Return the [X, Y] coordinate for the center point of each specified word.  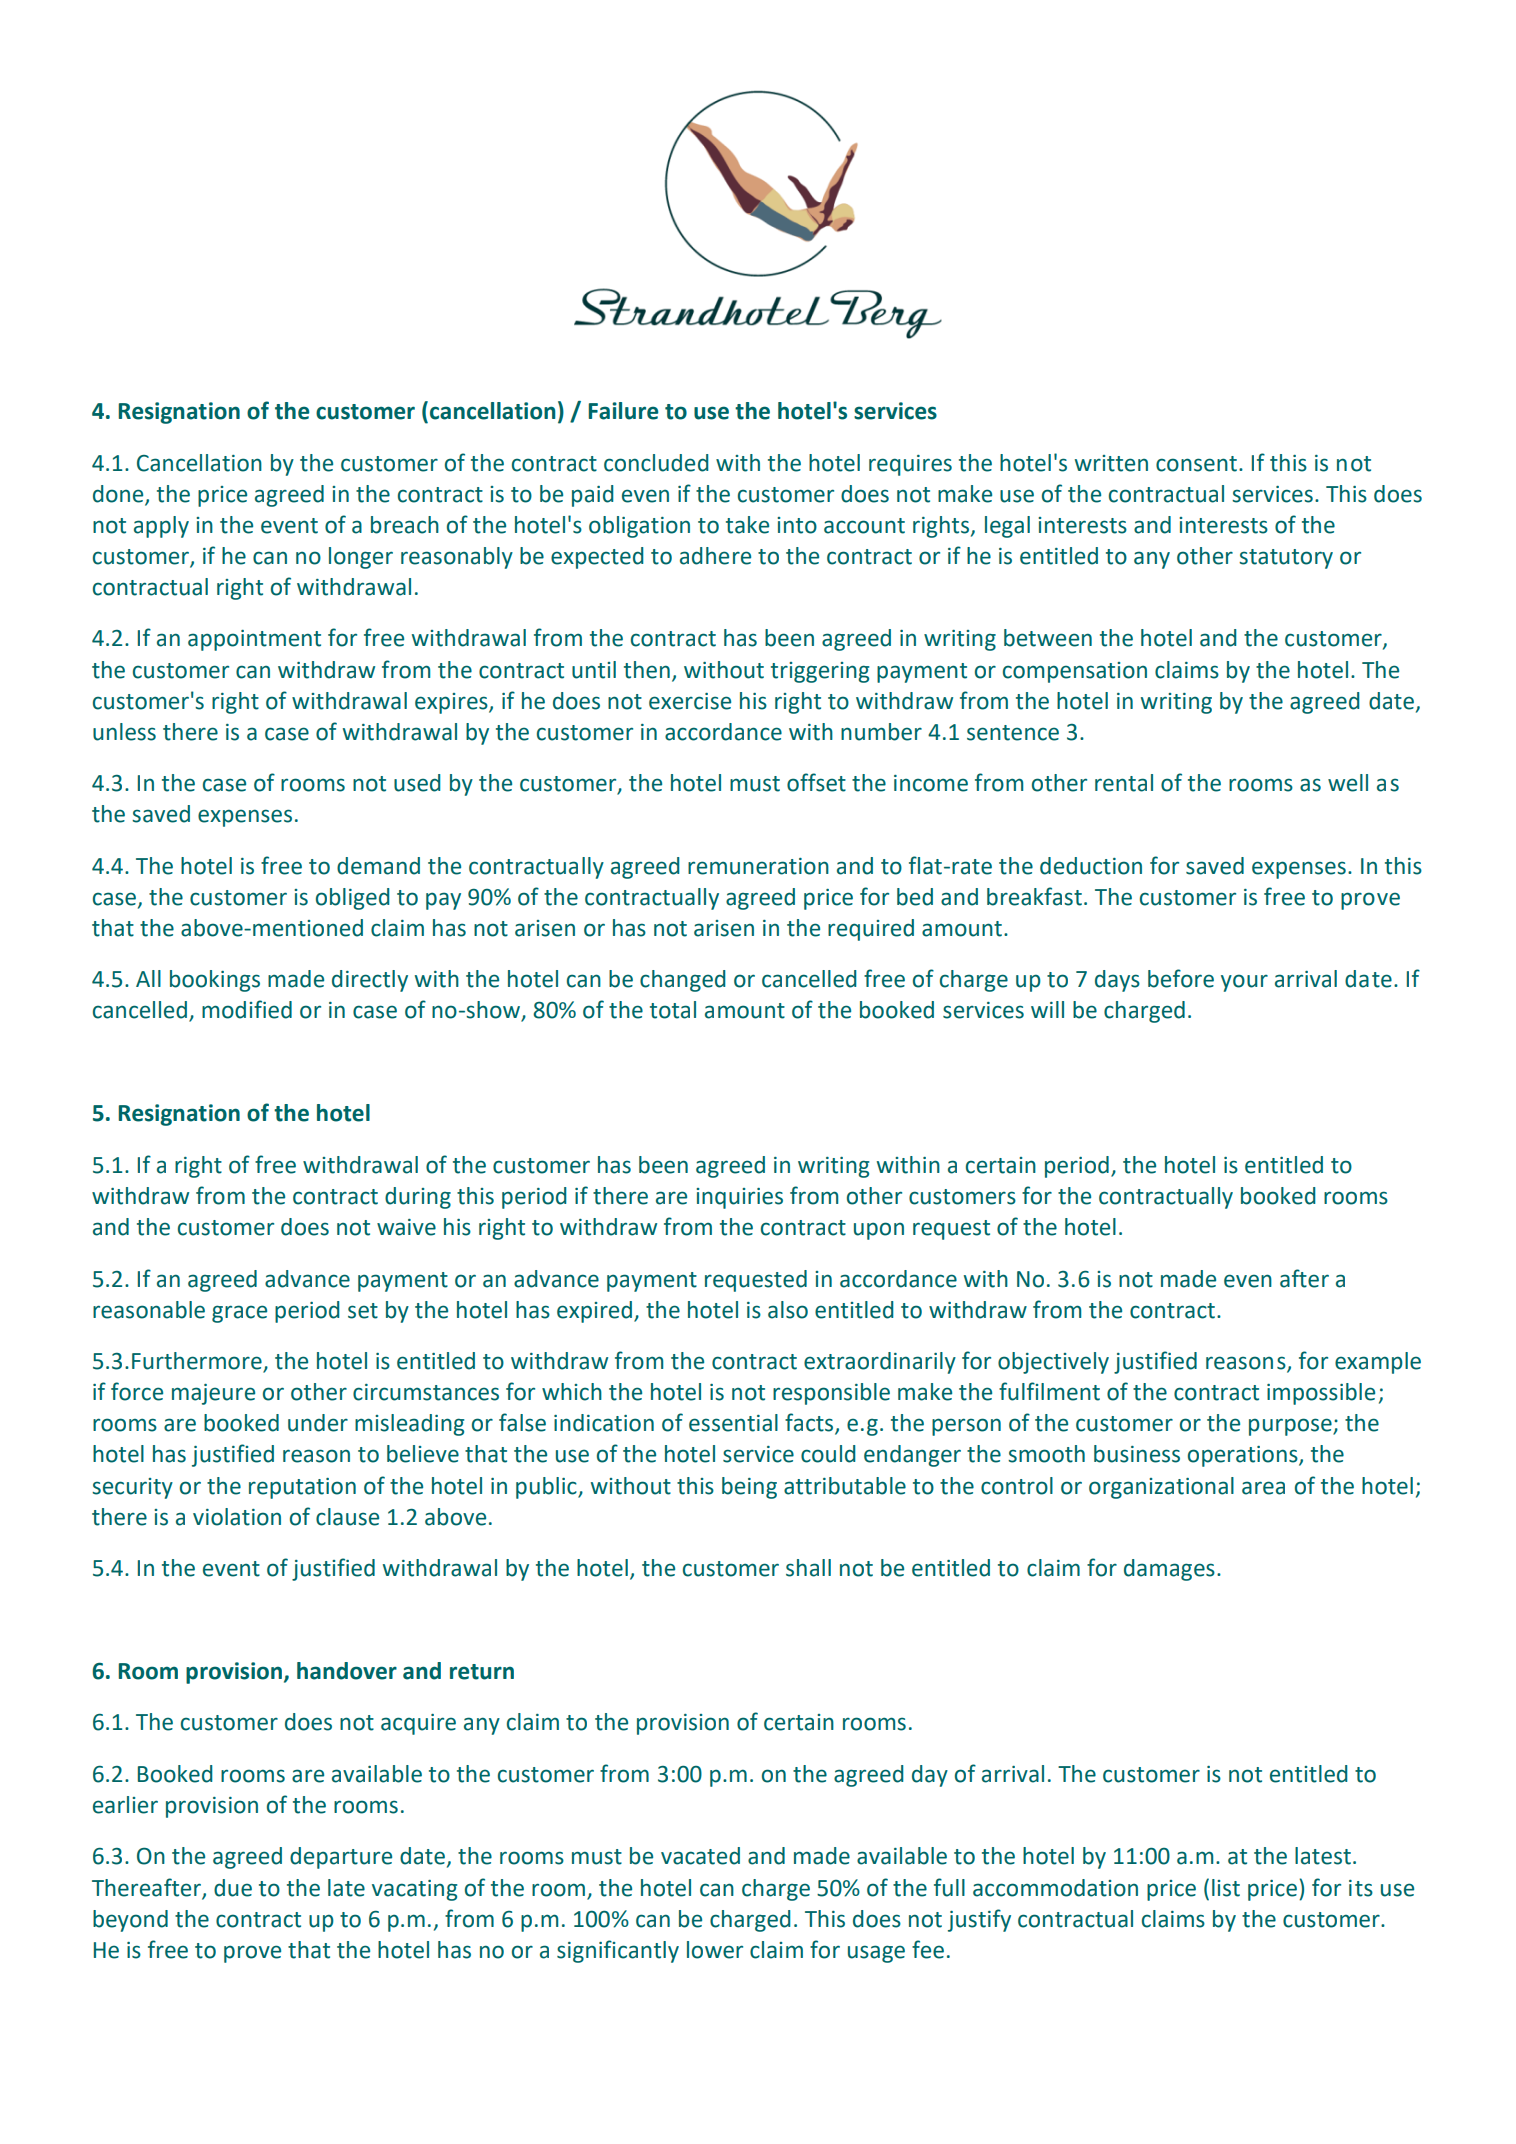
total [673, 1010]
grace [239, 1314]
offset [816, 782]
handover [347, 1671]
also [788, 1310]
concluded [656, 463]
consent [1196, 464]
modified [247, 1009]
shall [808, 1568]
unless [124, 732]
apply [161, 527]
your [1244, 983]
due [233, 1888]
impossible [1321, 1394]
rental [1124, 783]
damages [1169, 1570]
